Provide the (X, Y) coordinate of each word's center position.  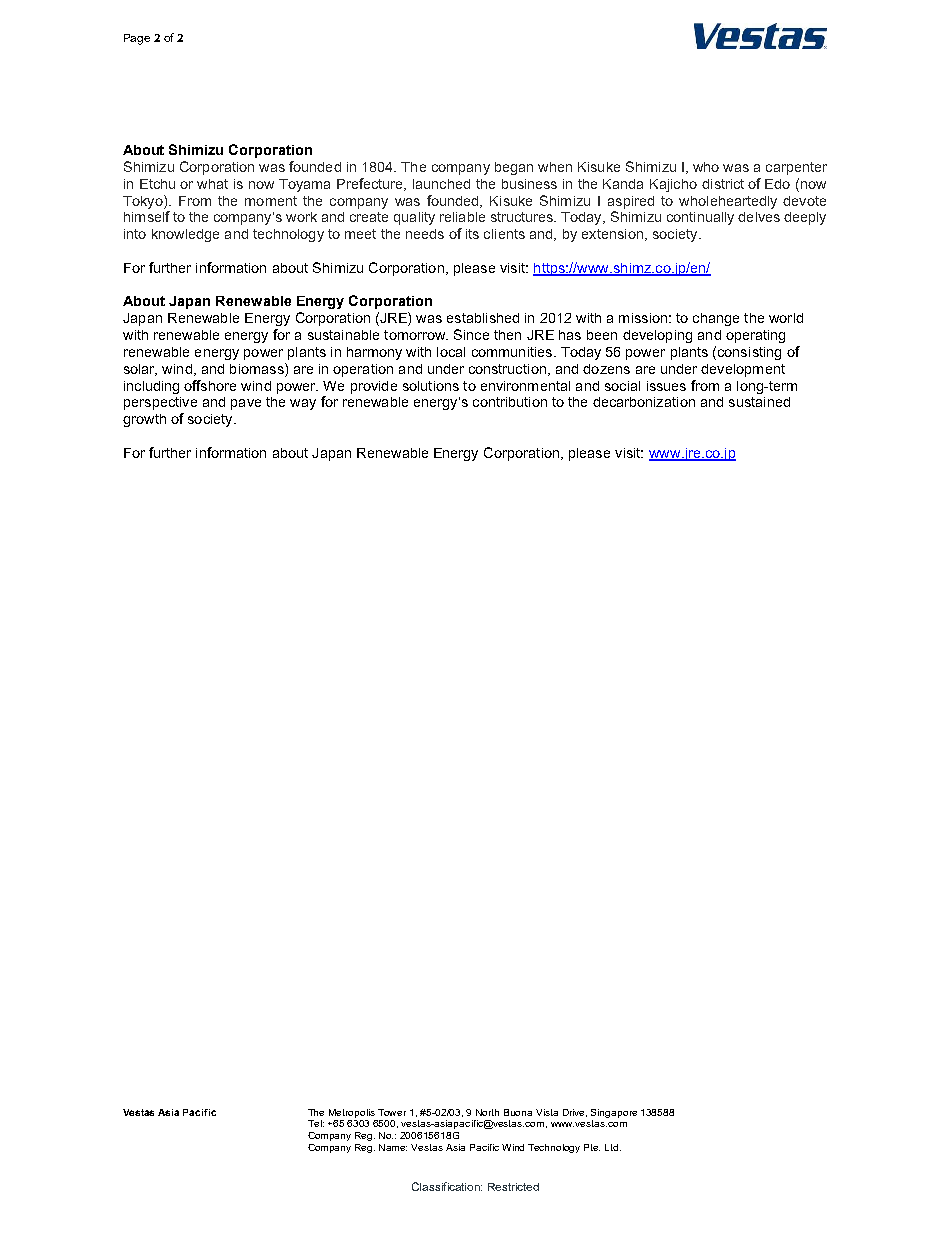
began (514, 168)
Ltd (613, 1147)
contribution (510, 402)
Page (137, 39)
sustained (759, 402)
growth (144, 420)
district (723, 184)
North (487, 1112)
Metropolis (352, 1113)
